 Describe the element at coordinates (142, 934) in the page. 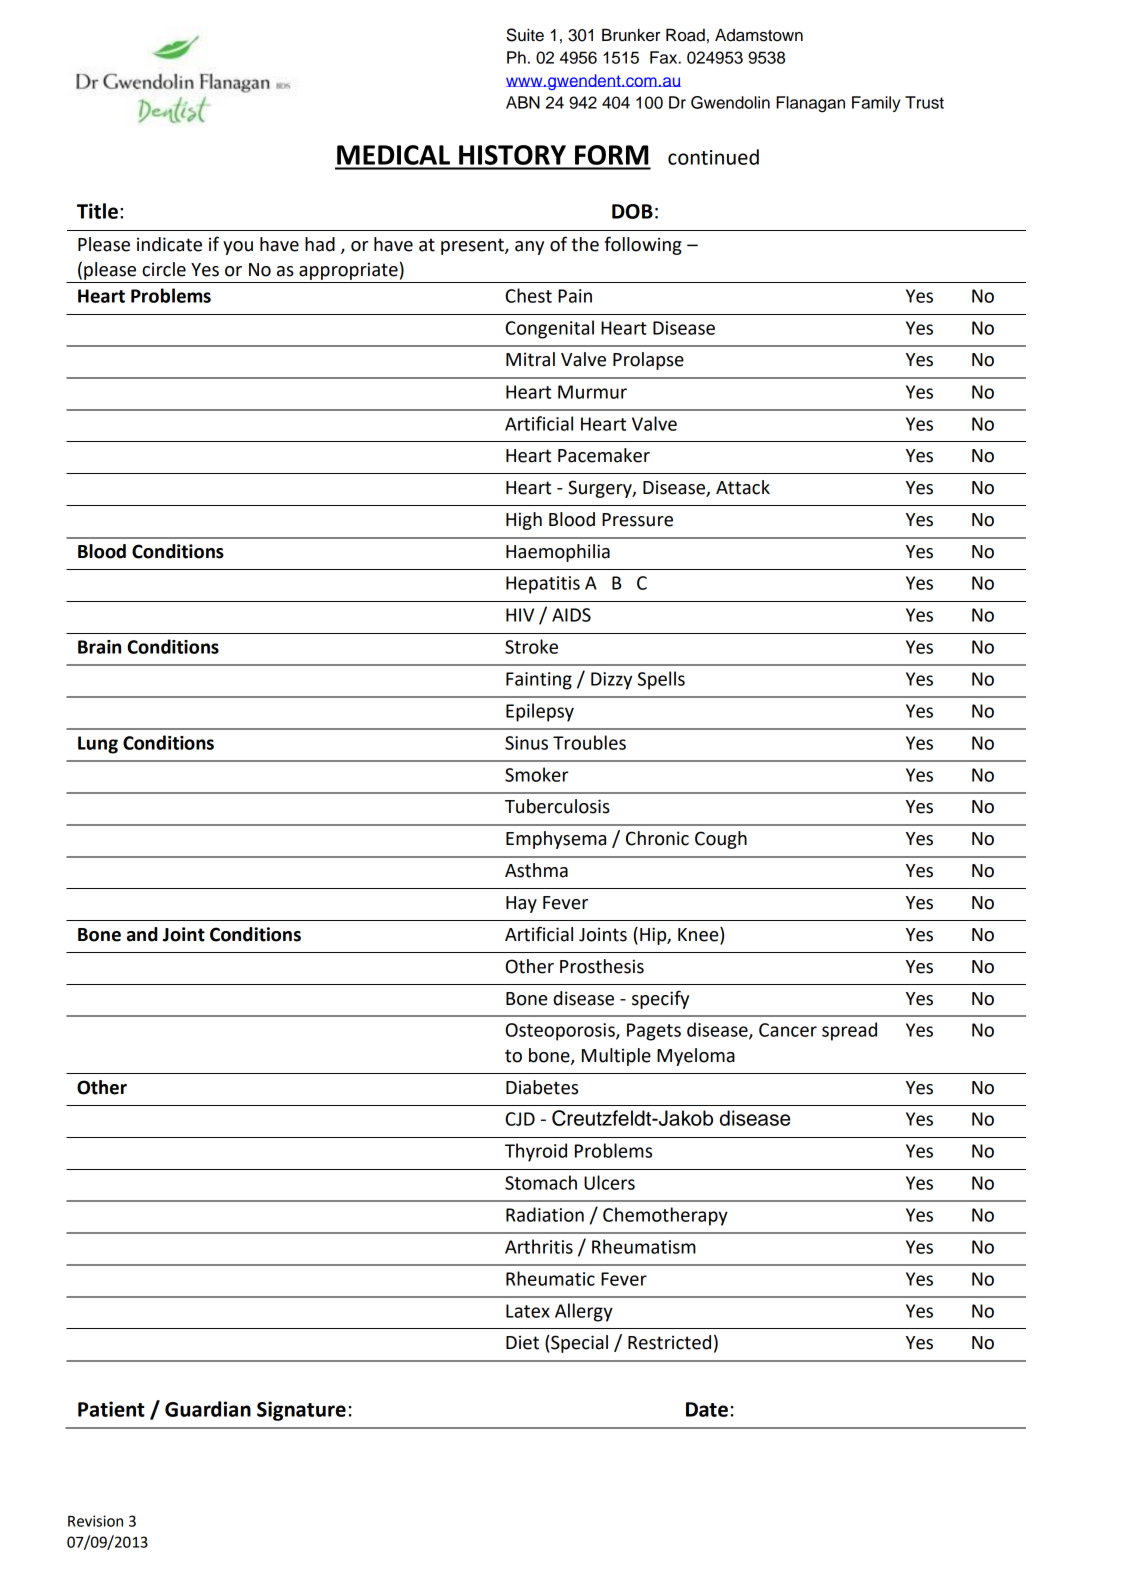

I see `and` at that location.
